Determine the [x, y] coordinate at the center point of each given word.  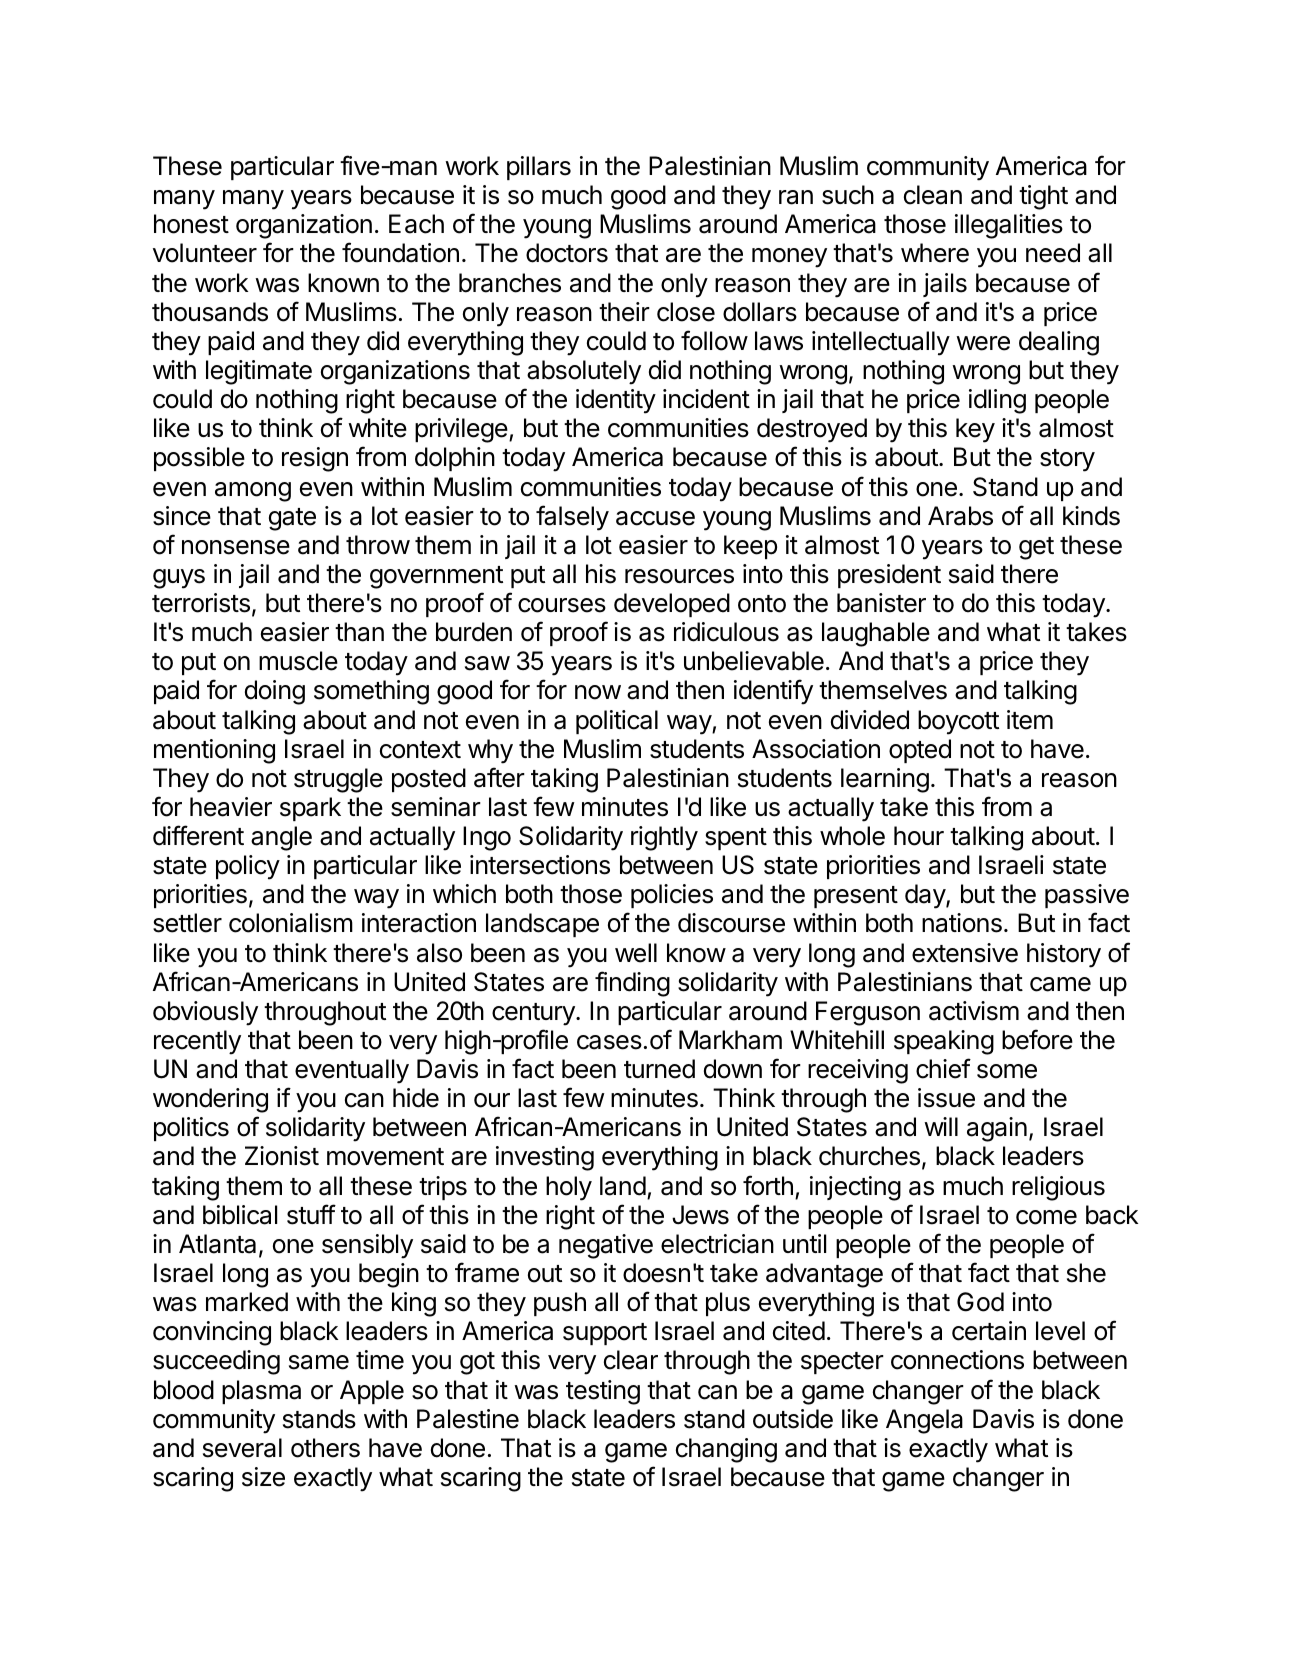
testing [603, 1392]
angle [281, 838]
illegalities [1009, 226]
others [325, 1448]
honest [191, 224]
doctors [567, 253]
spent [736, 839]
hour [919, 836]
